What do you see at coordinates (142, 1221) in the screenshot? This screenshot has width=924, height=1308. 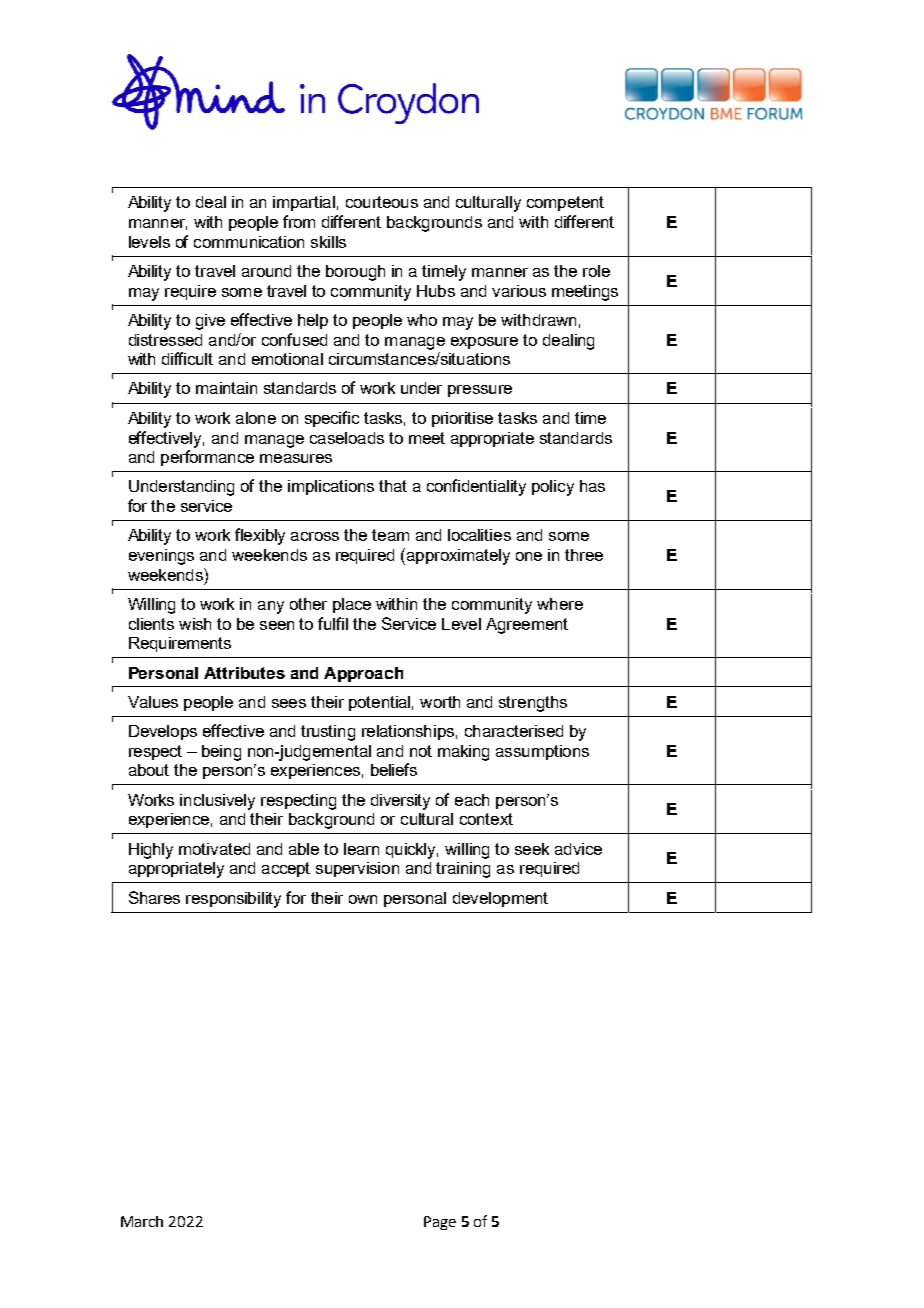 I see `March` at bounding box center [142, 1221].
